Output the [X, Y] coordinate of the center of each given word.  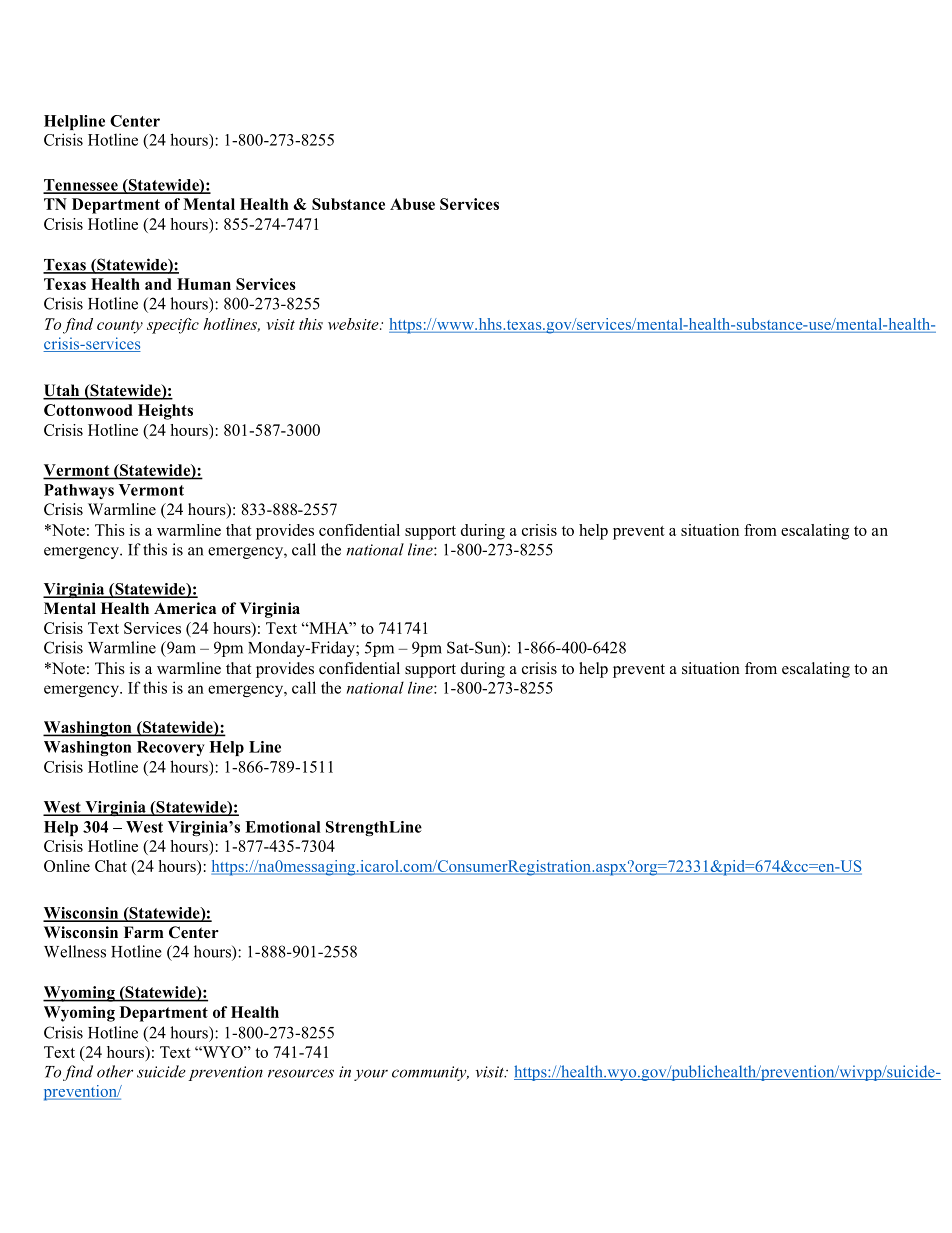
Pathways [79, 491]
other [115, 1071]
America [185, 608]
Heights [165, 412]
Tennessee [81, 186]
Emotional [283, 827]
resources [301, 1073]
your [371, 1075]
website [354, 324]
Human [204, 284]
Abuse [412, 204]
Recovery [171, 748]
